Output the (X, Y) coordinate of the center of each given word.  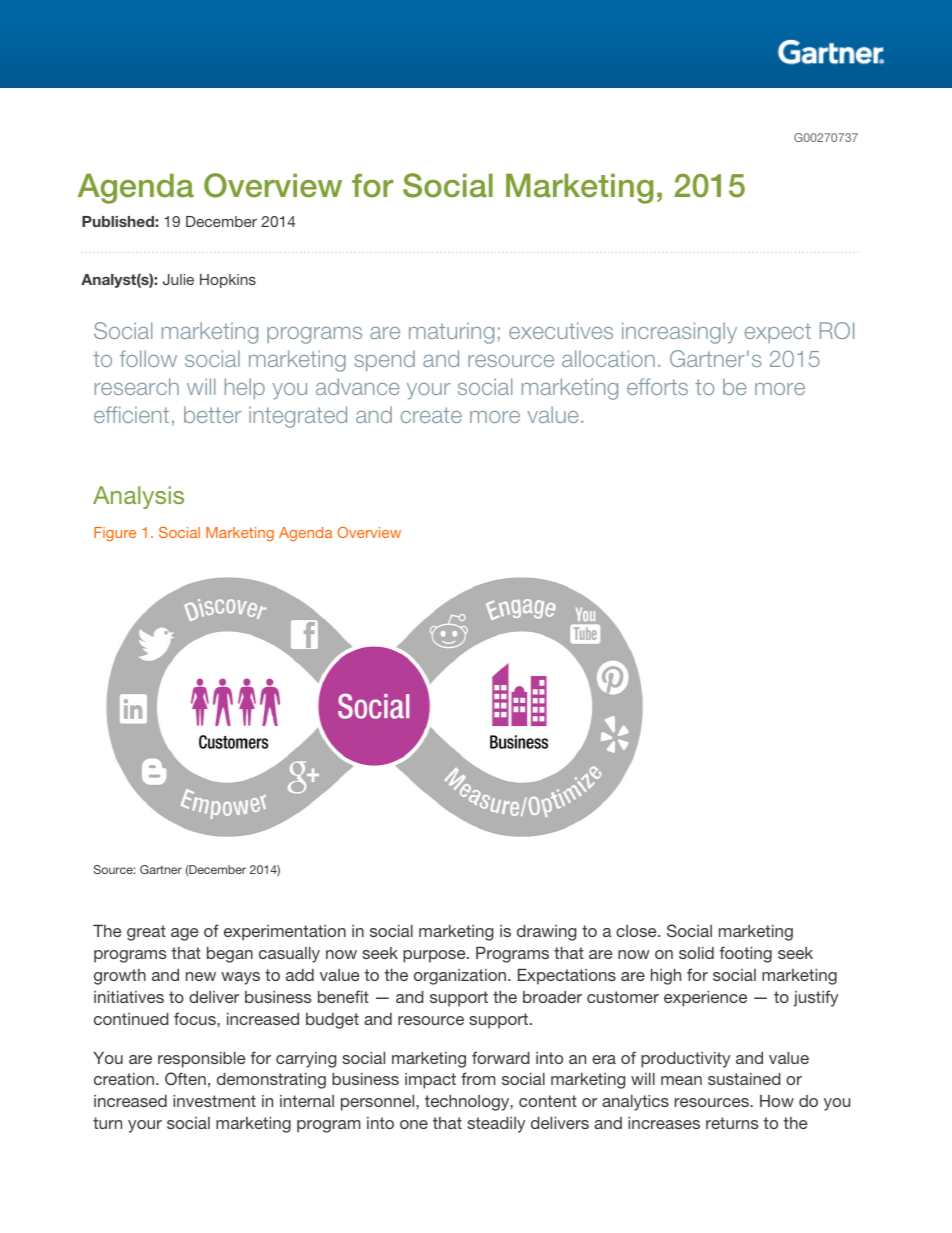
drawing (546, 933)
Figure (115, 534)
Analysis (138, 497)
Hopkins (228, 281)
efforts (657, 386)
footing (745, 954)
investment (214, 1101)
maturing (451, 333)
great (146, 933)
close (637, 931)
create (431, 415)
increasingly (679, 333)
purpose (435, 956)
